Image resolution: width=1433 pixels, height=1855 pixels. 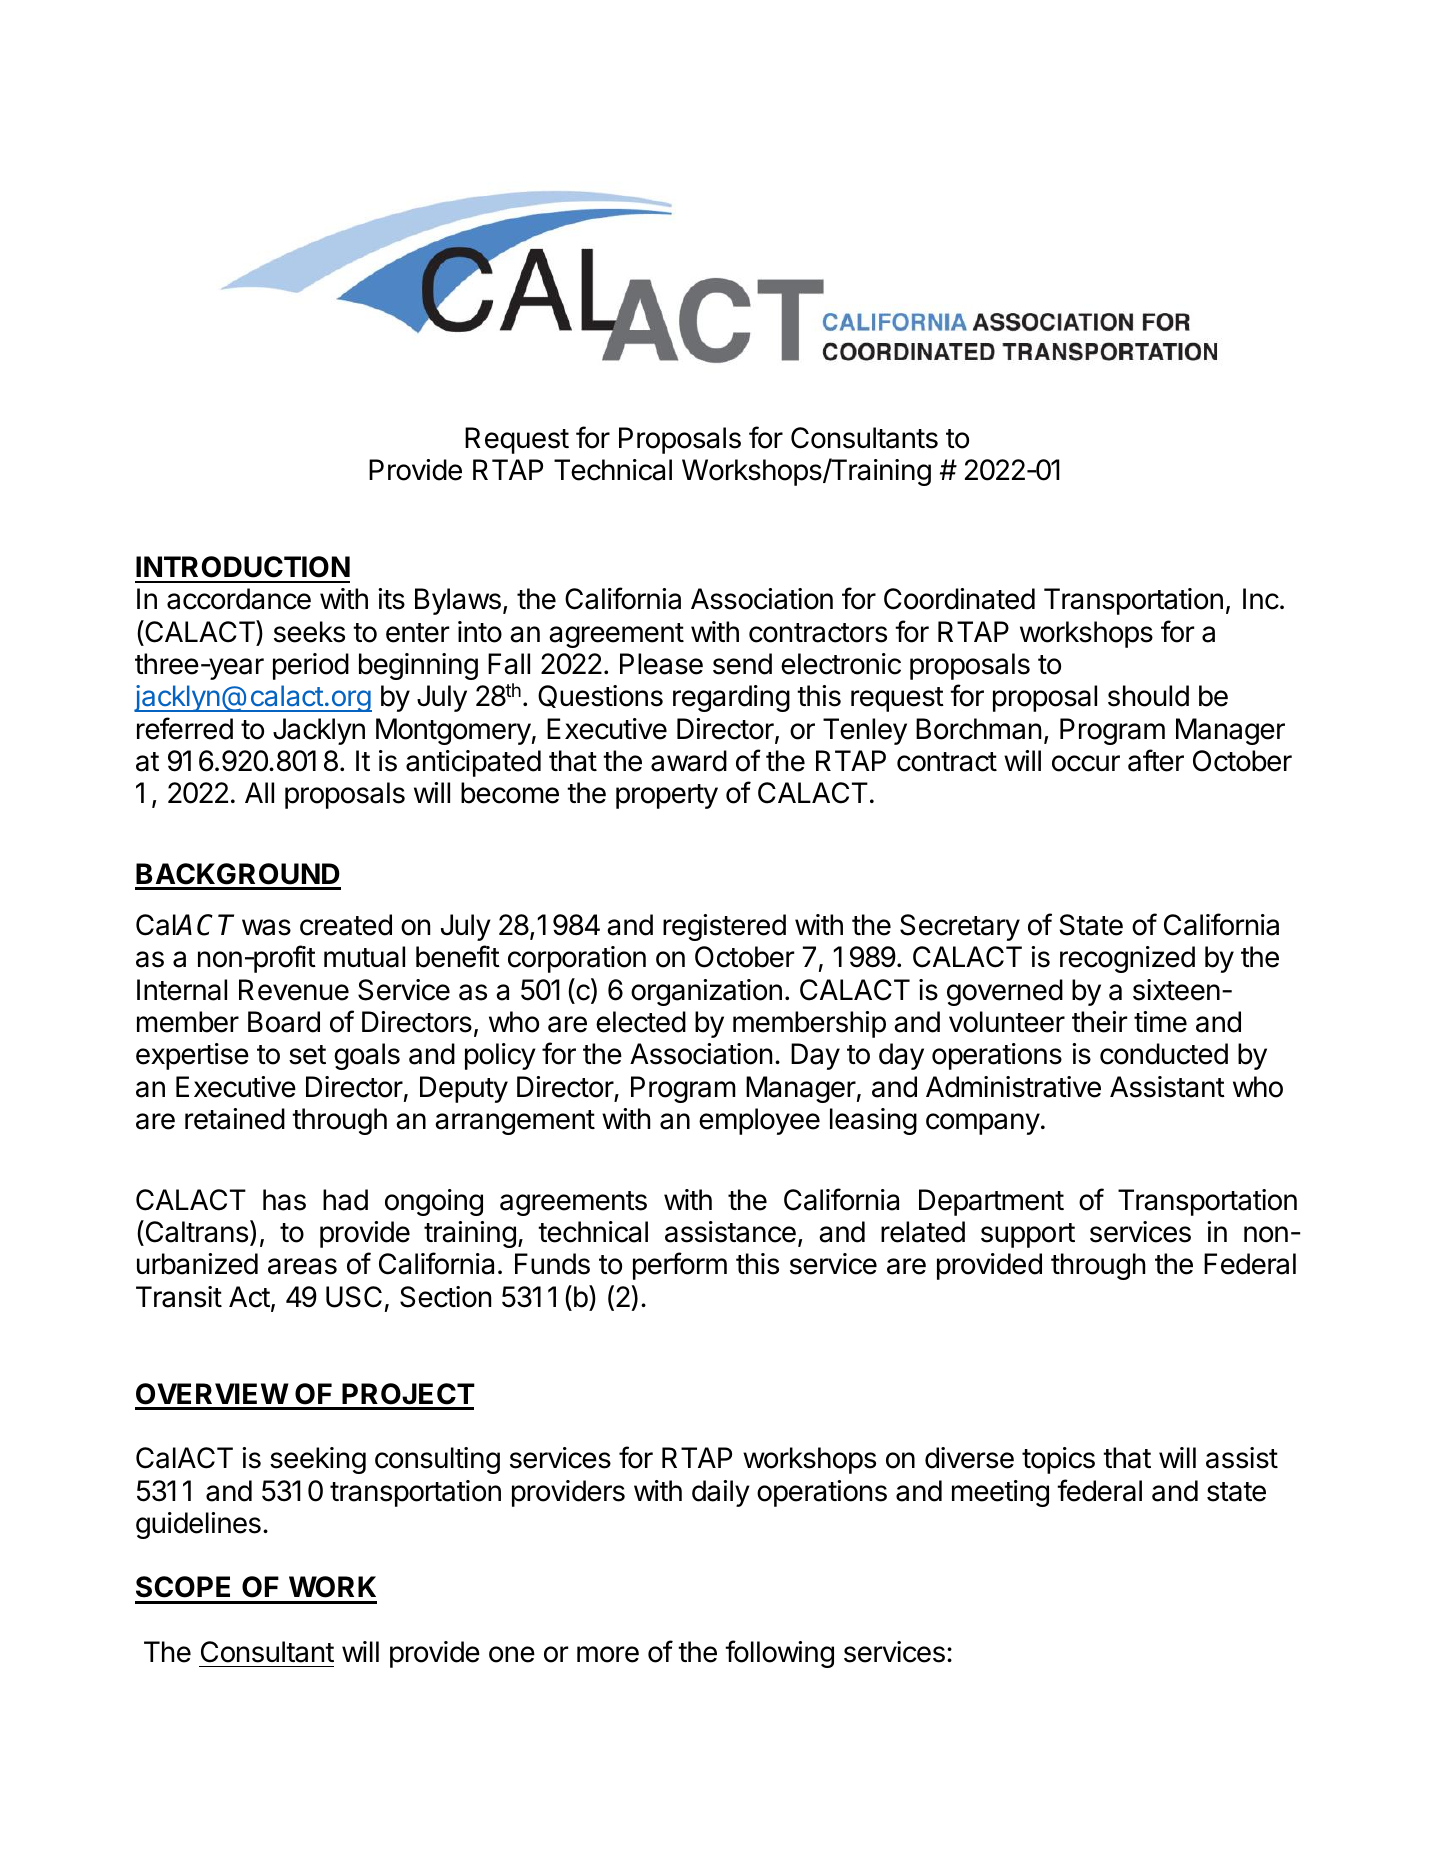 I want to click on conducted, so click(x=1164, y=1054).
